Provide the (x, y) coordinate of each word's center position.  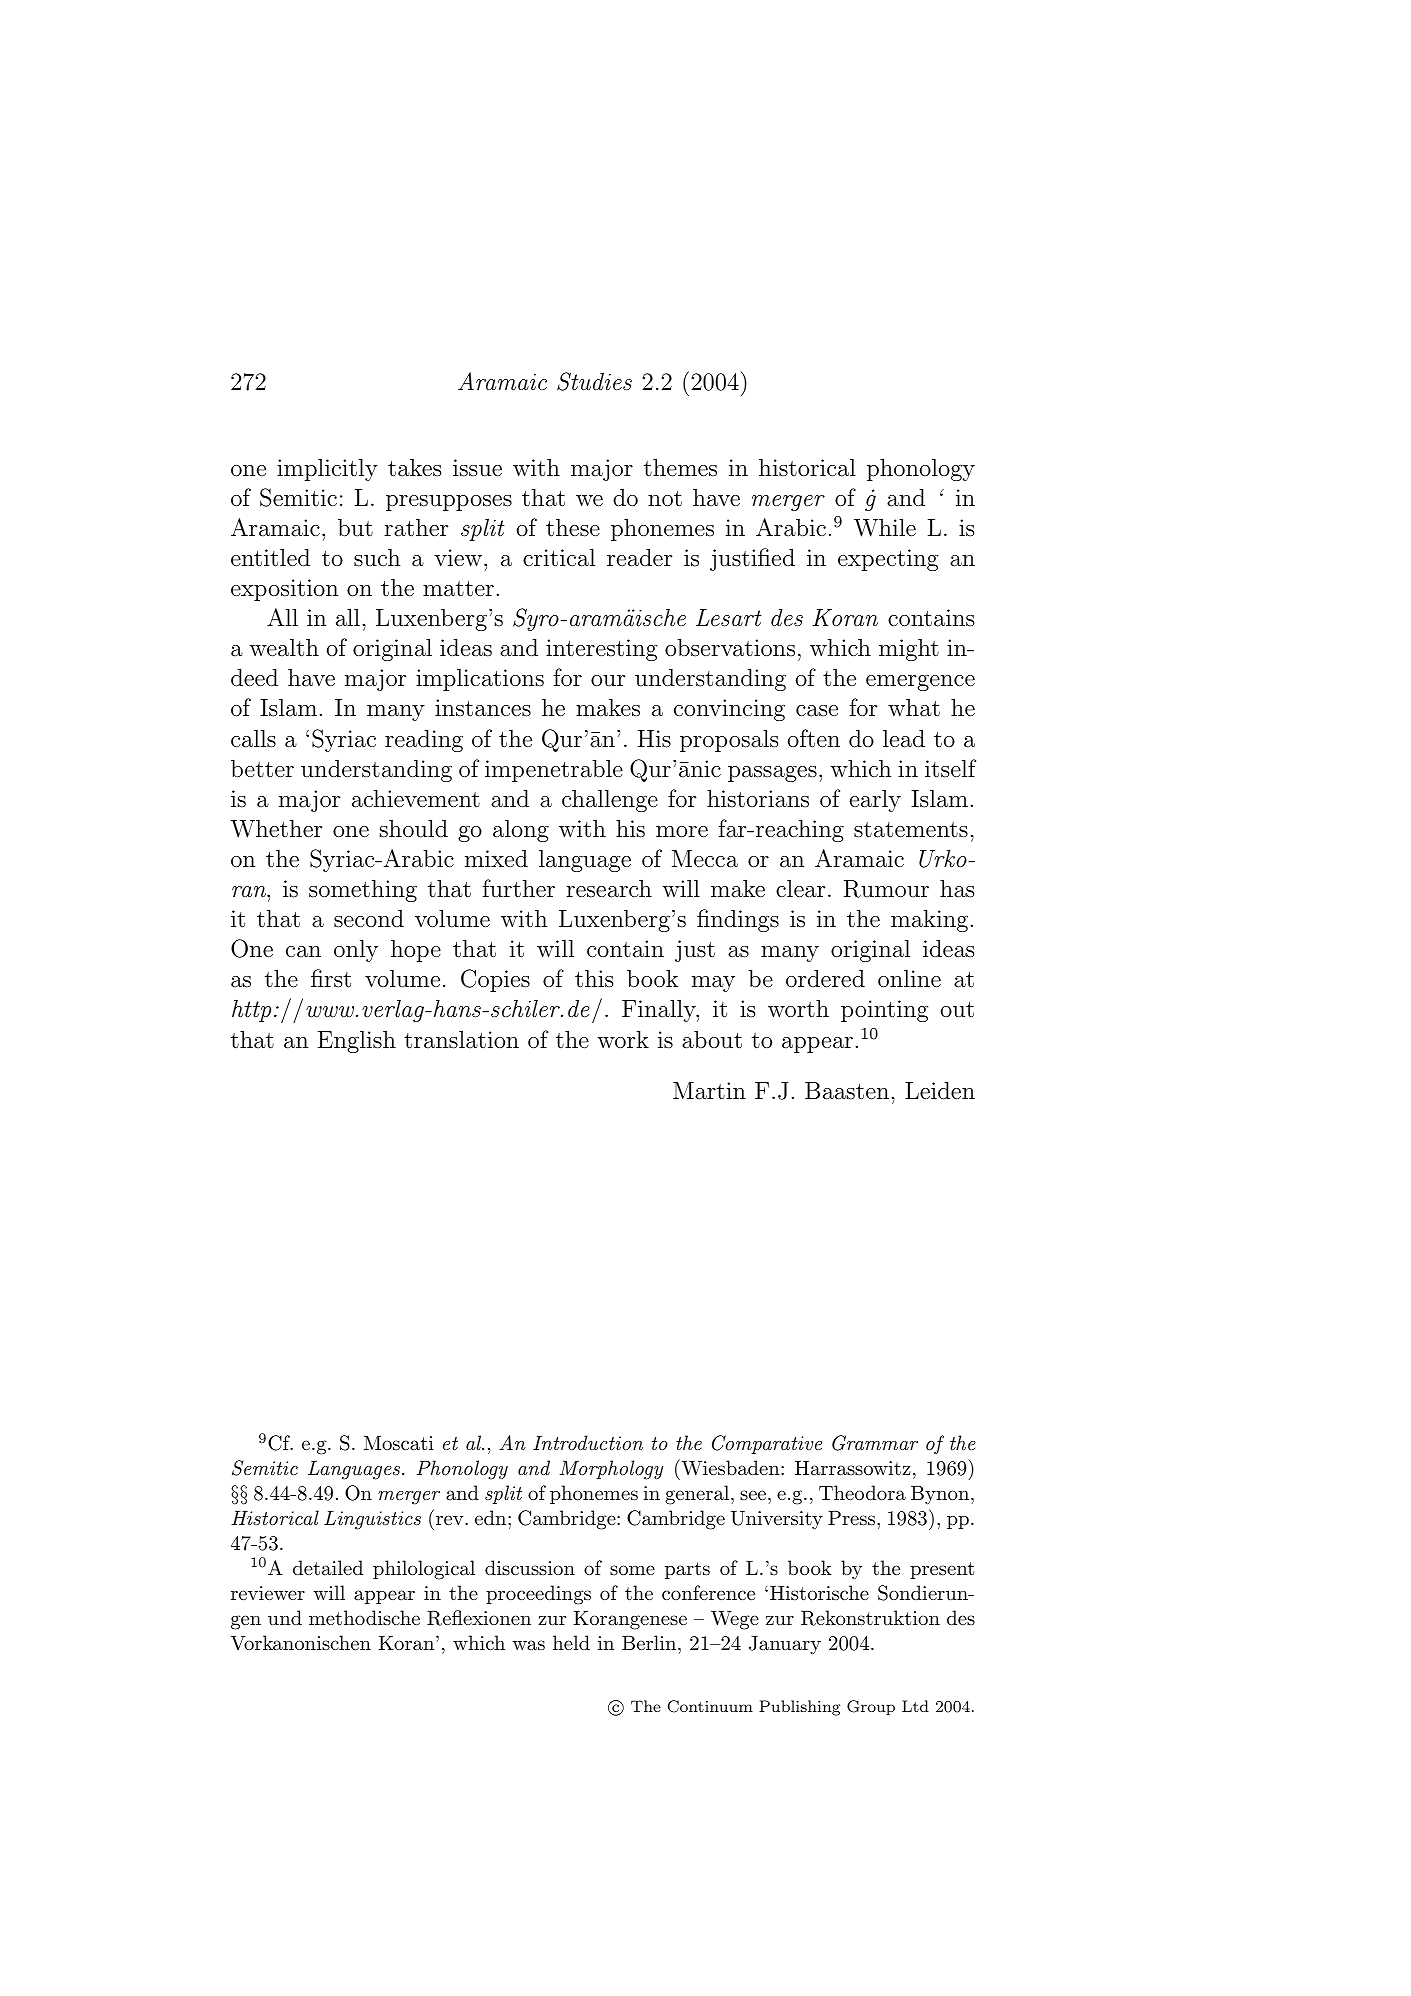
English (357, 1041)
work (623, 1039)
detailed (328, 1568)
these (573, 527)
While (885, 527)
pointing (884, 1011)
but (355, 527)
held (571, 1642)
